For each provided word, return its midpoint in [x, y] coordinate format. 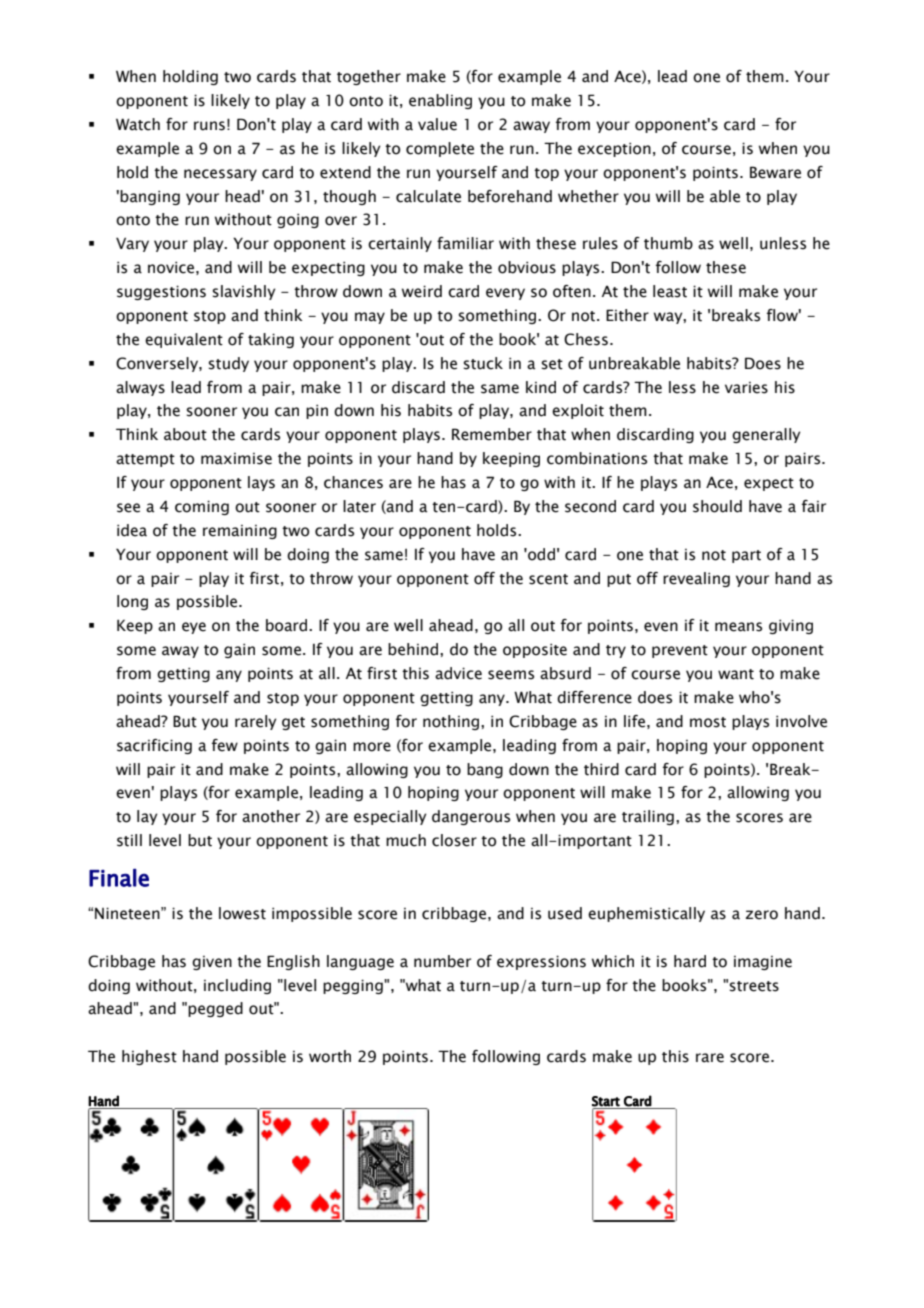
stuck [483, 363]
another [271, 816]
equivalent [184, 340]
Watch [138, 124]
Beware [775, 172]
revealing [696, 579]
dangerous [471, 817]
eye [194, 628]
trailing [648, 817]
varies [746, 388]
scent [548, 579]
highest [149, 1057]
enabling [440, 101]
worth [330, 1056]
